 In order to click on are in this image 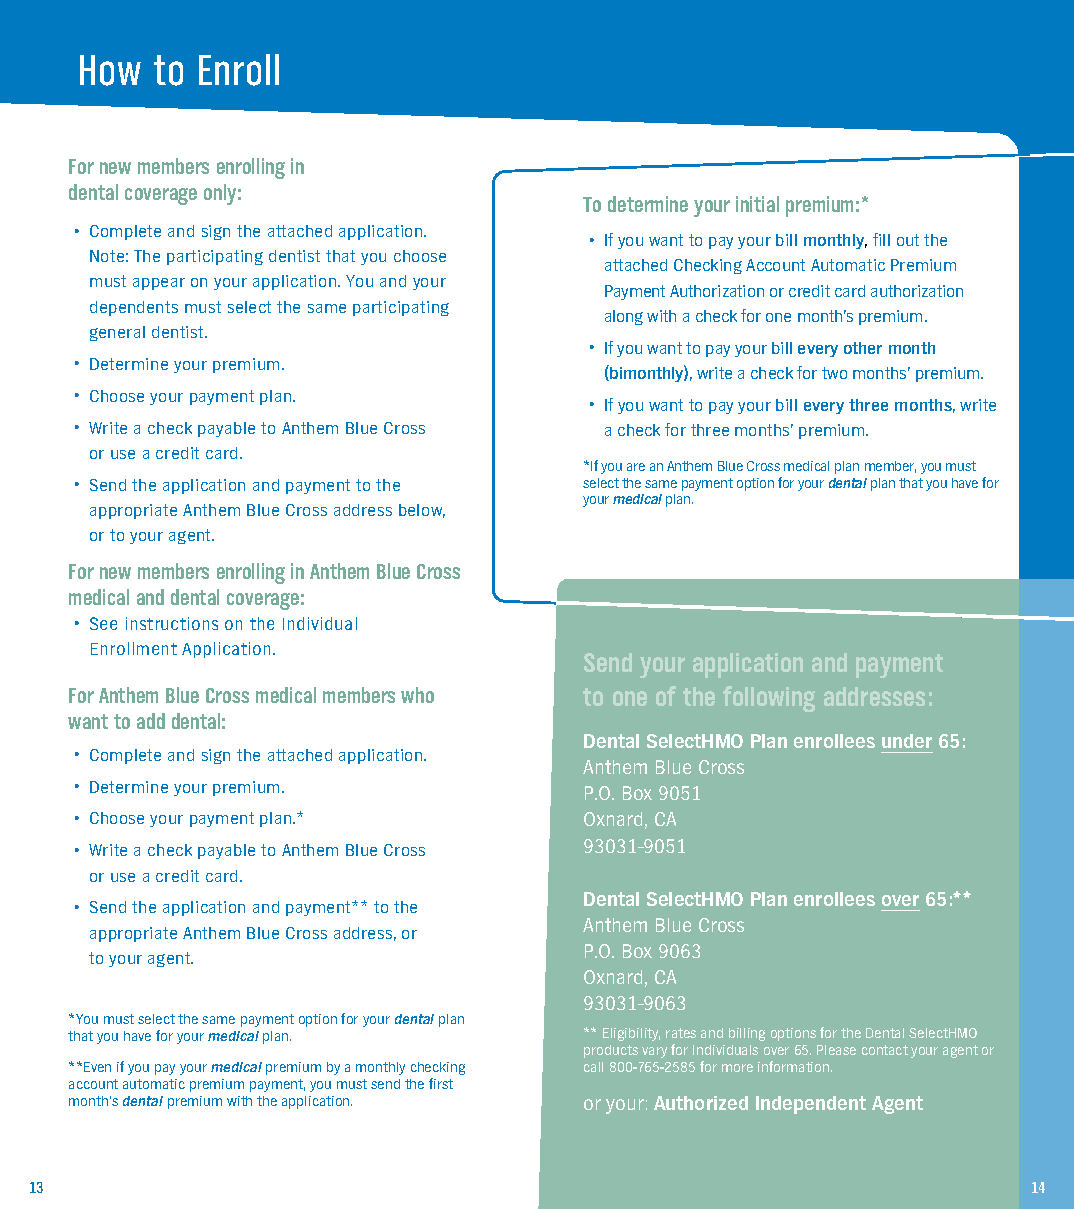, I will do `click(636, 467)`.
